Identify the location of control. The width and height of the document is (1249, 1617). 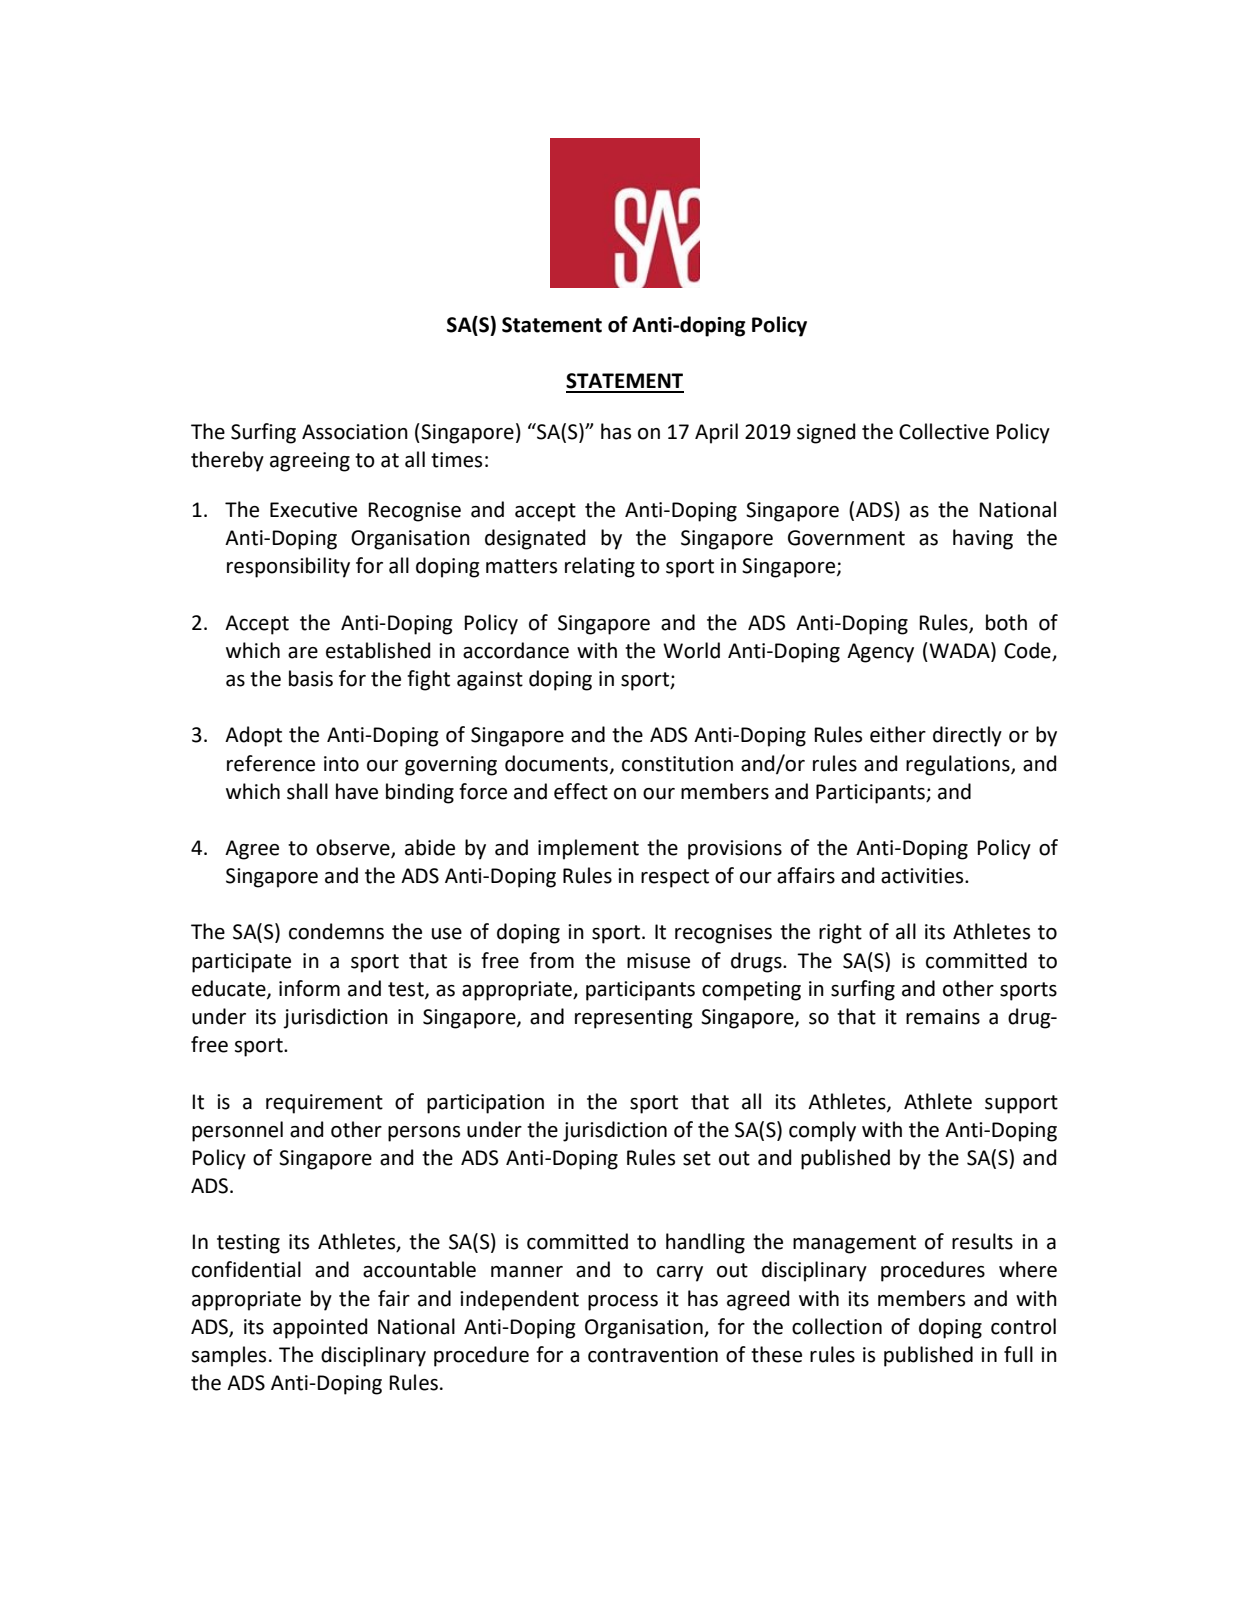
(1023, 1326).
